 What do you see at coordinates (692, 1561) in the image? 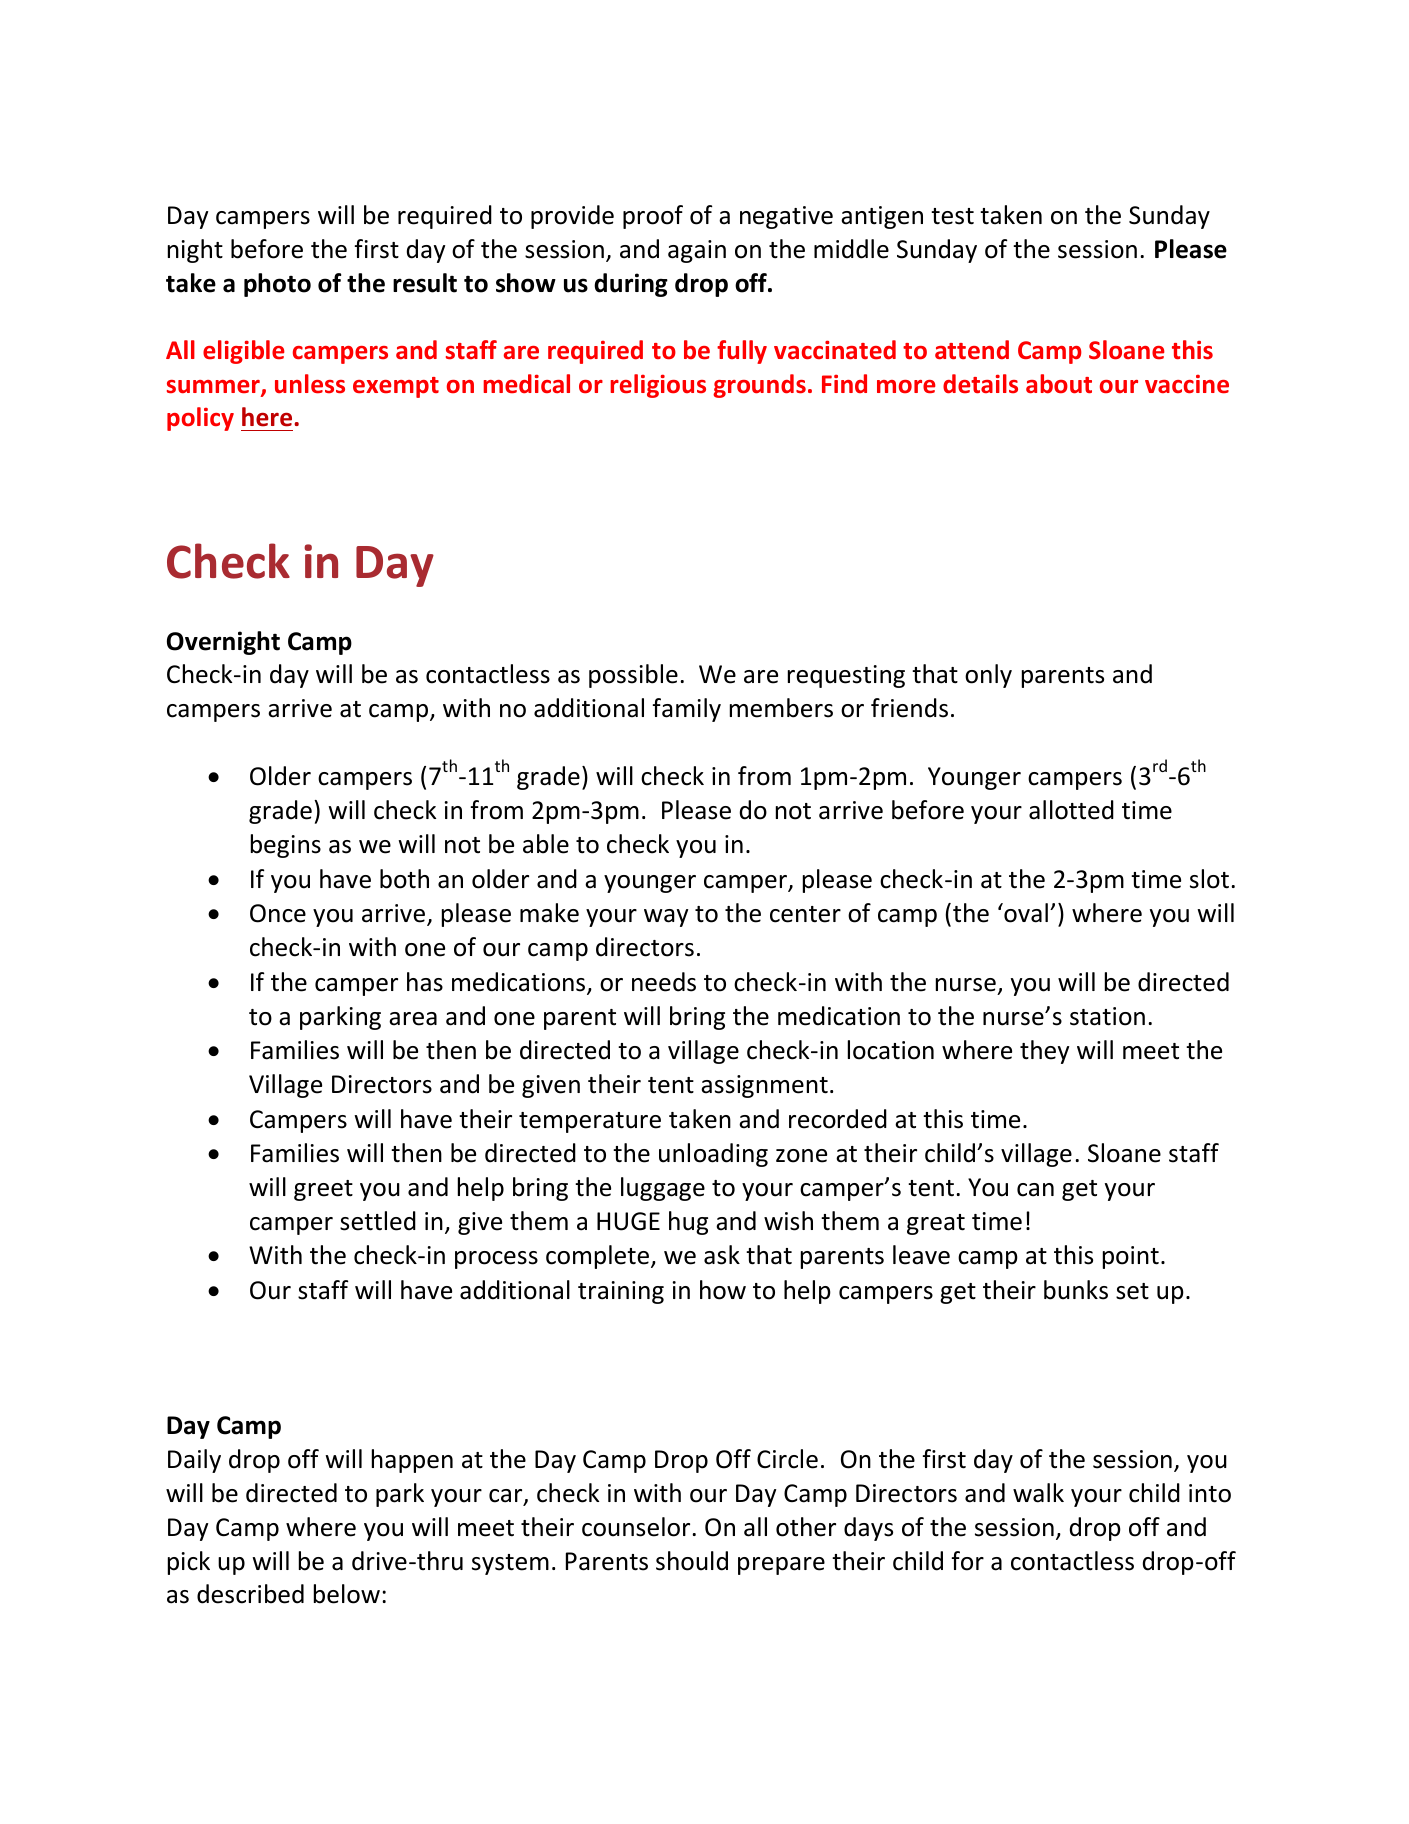
I see `should` at bounding box center [692, 1561].
